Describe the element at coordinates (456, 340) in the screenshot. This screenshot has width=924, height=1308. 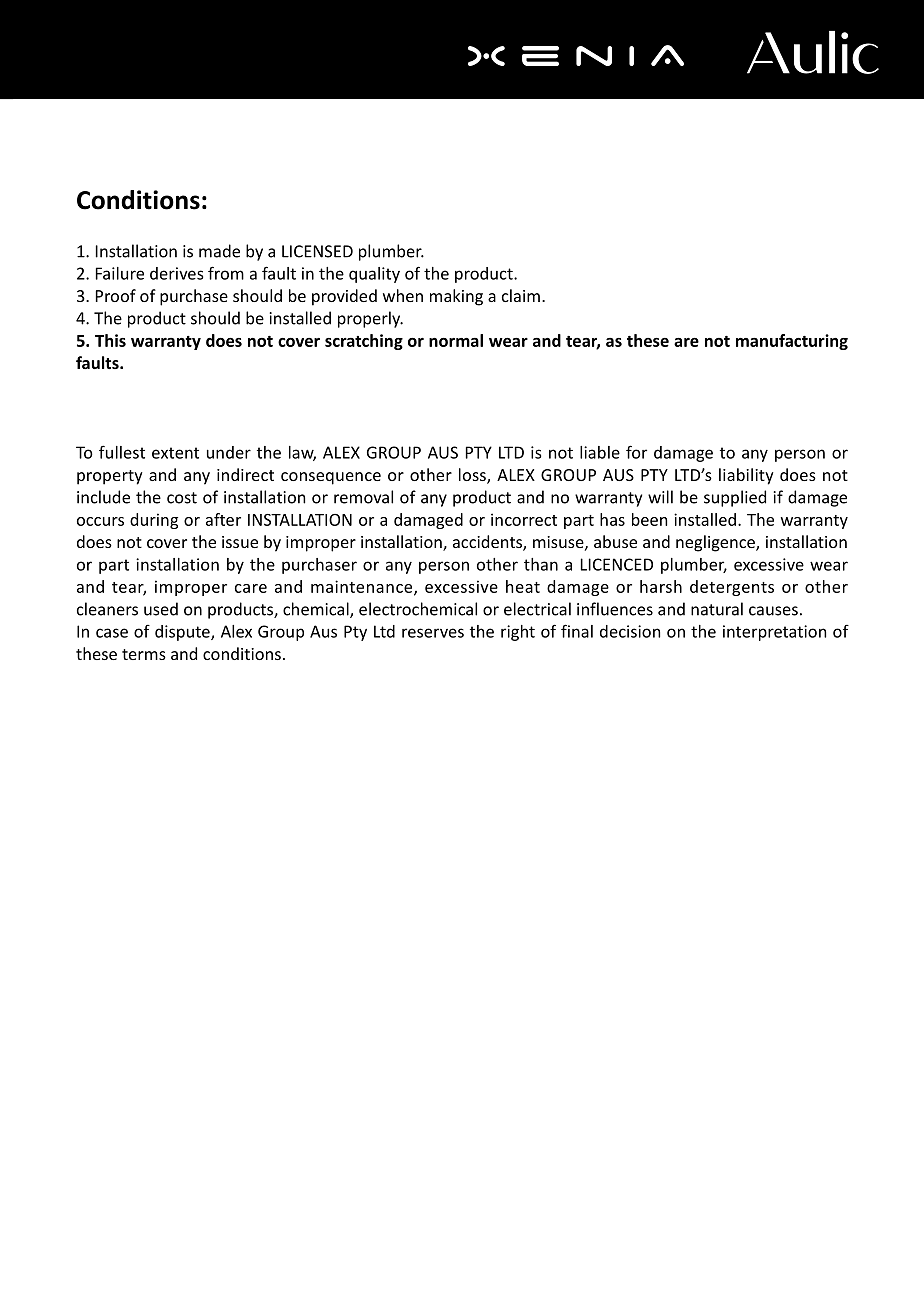
I see `normal` at that location.
